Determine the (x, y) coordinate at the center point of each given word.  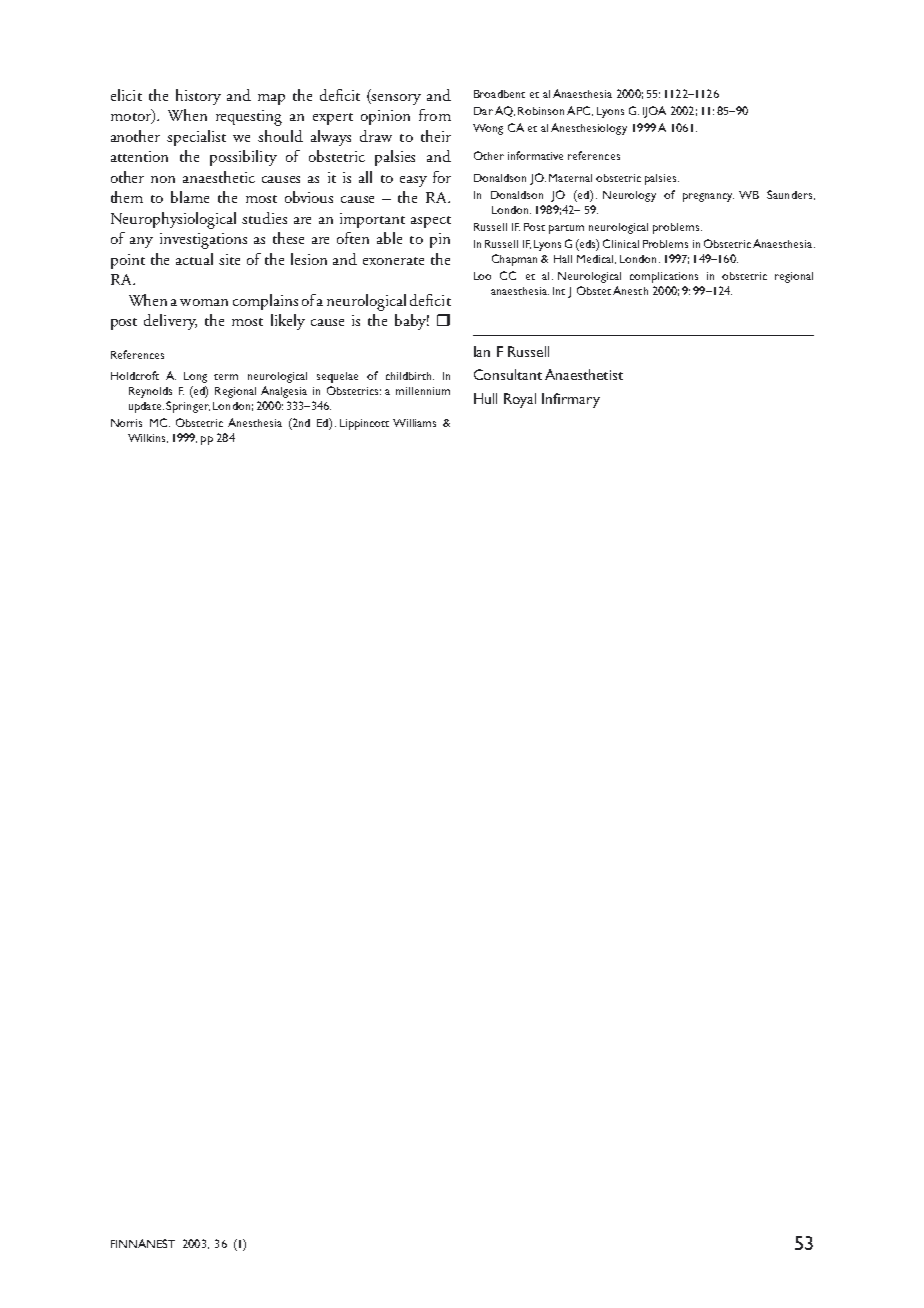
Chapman (514, 260)
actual (194, 259)
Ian (482, 351)
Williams (414, 423)
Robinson (541, 111)
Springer (188, 407)
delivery (170, 322)
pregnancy (708, 197)
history (198, 97)
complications (664, 277)
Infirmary (571, 400)
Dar (483, 111)
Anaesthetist (584, 374)
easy (413, 181)
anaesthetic (219, 177)
